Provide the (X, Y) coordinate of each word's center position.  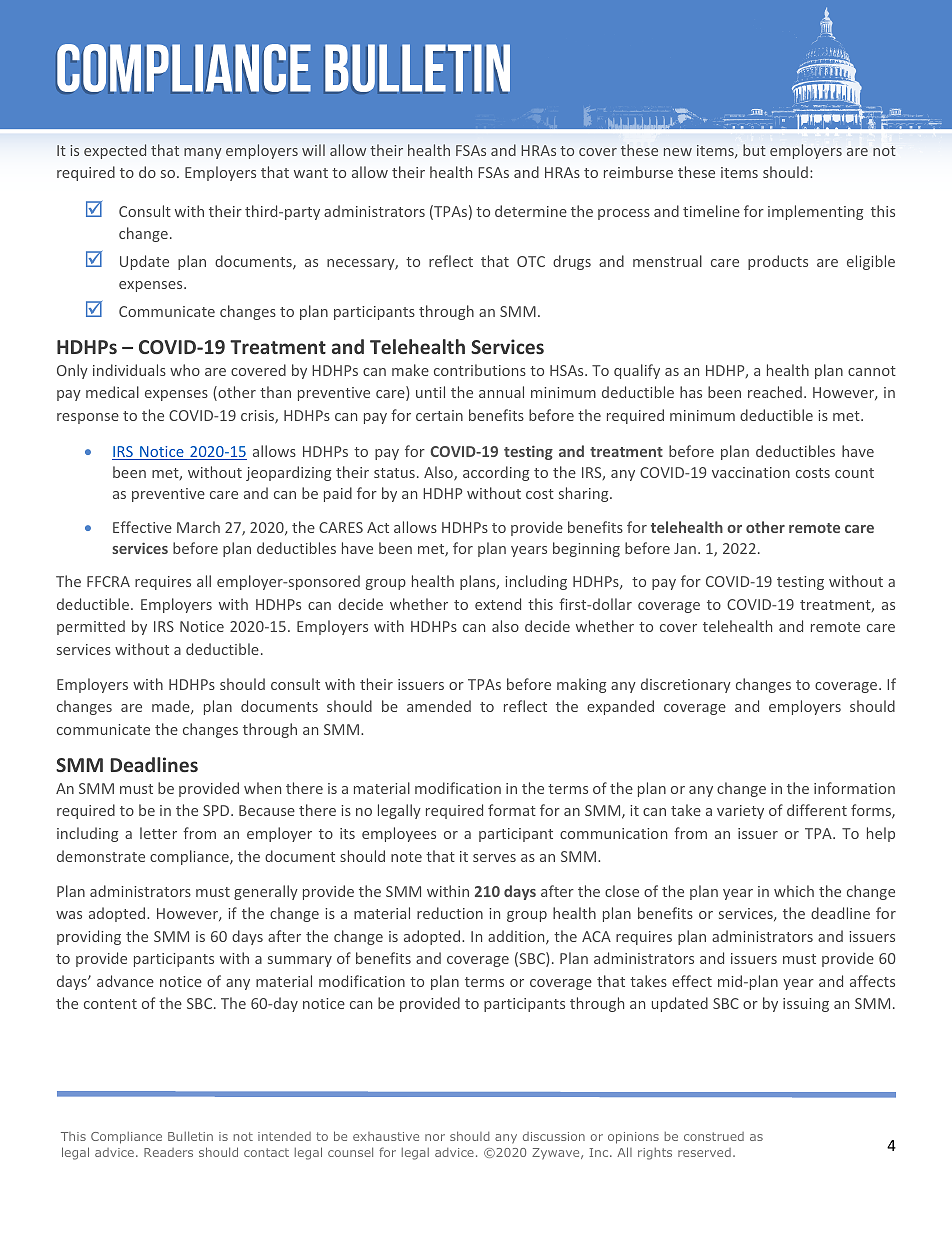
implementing (815, 212)
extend (498, 604)
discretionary (686, 685)
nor (435, 1137)
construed (714, 1136)
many (203, 153)
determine (531, 211)
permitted (91, 627)
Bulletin (190, 1136)
